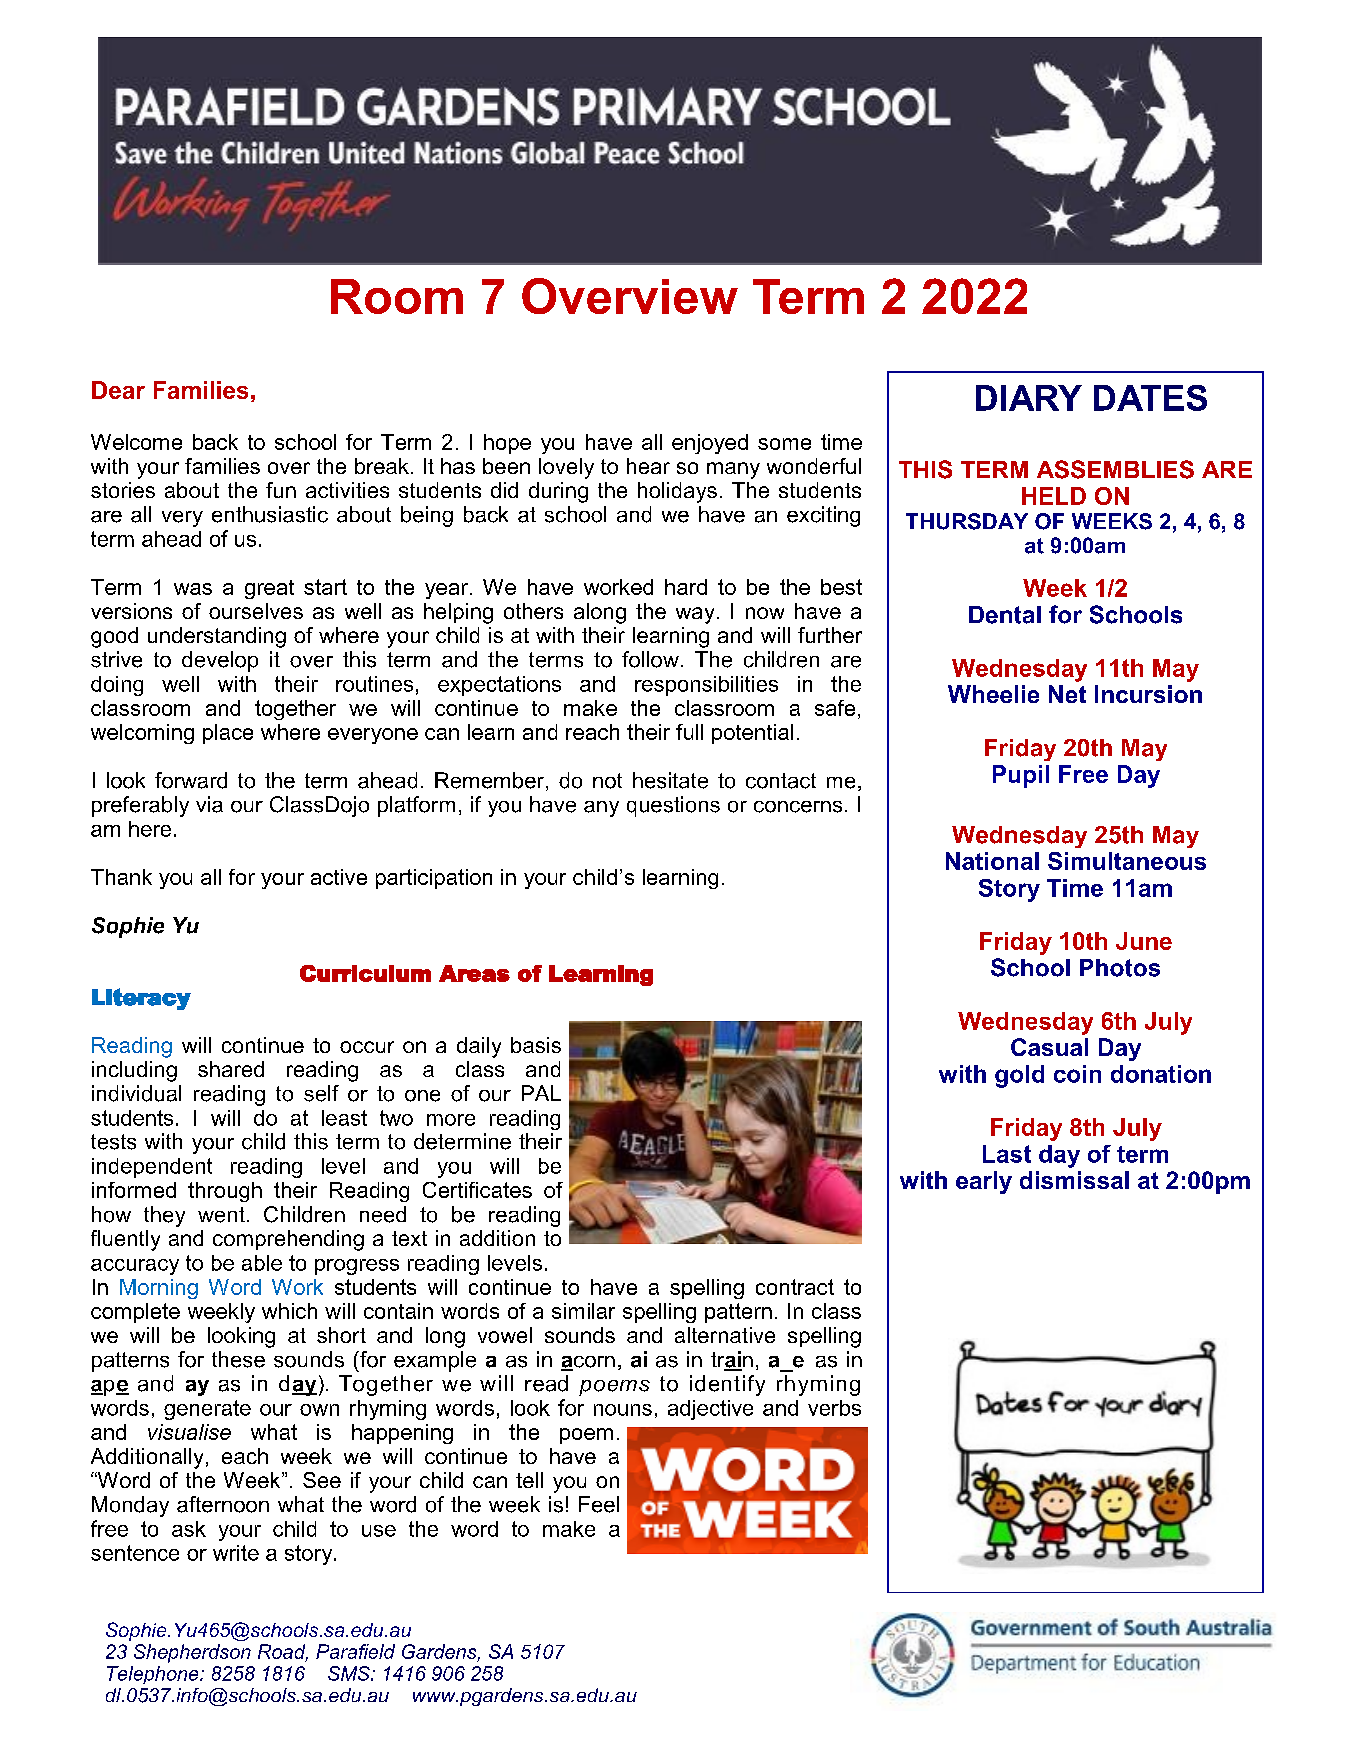 This image has height=1759, width=1359. What do you see at coordinates (673, 806) in the image?
I see `questions` at bounding box center [673, 806].
